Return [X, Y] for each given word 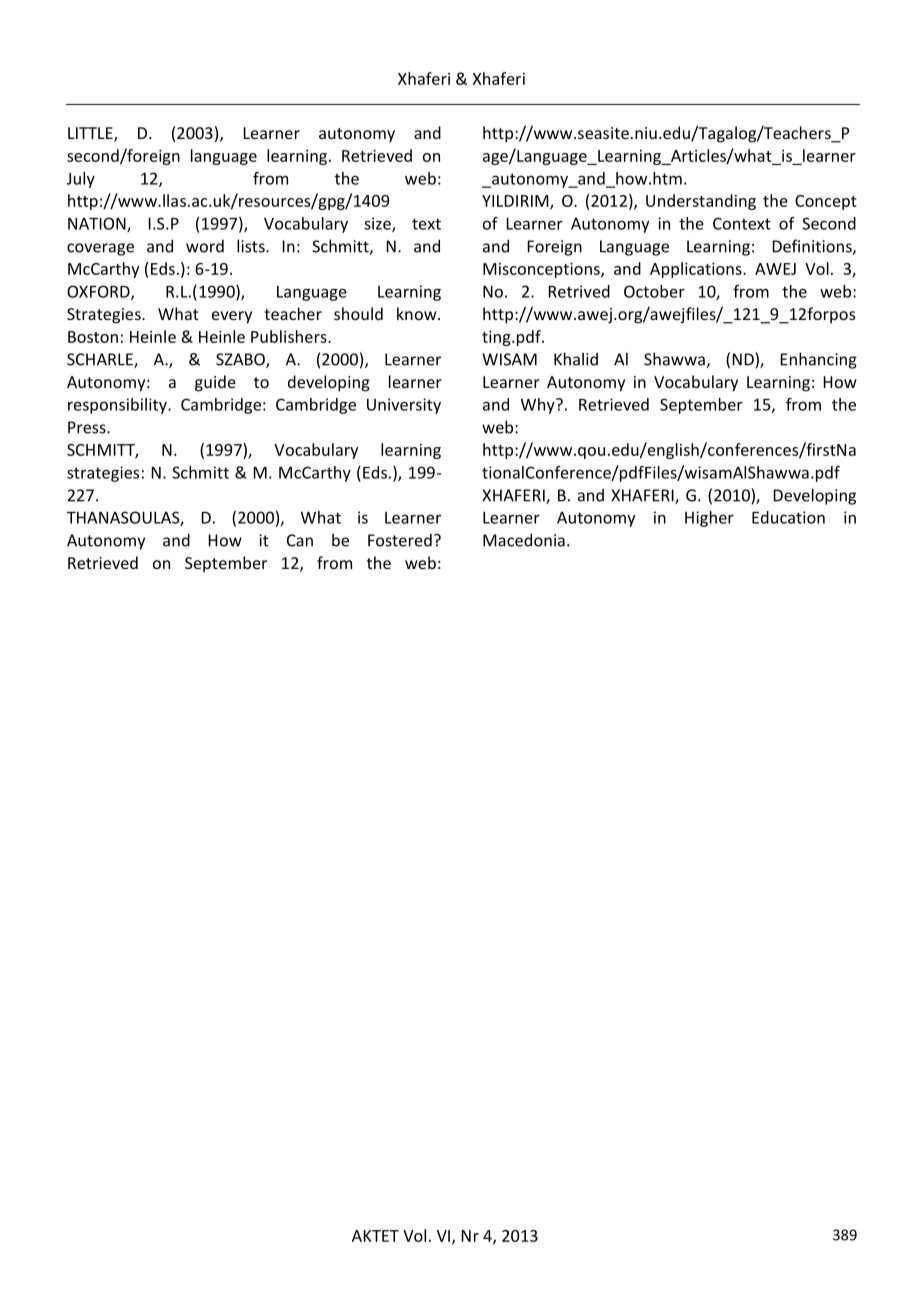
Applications [697, 270]
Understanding [701, 202]
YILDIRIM [516, 202]
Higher [709, 519]
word [205, 246]
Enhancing [818, 360]
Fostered [400, 540]
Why [539, 406]
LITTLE [91, 134]
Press [88, 427]
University [404, 406]
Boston [93, 337]
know [418, 313]
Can [300, 540]
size [378, 224]
